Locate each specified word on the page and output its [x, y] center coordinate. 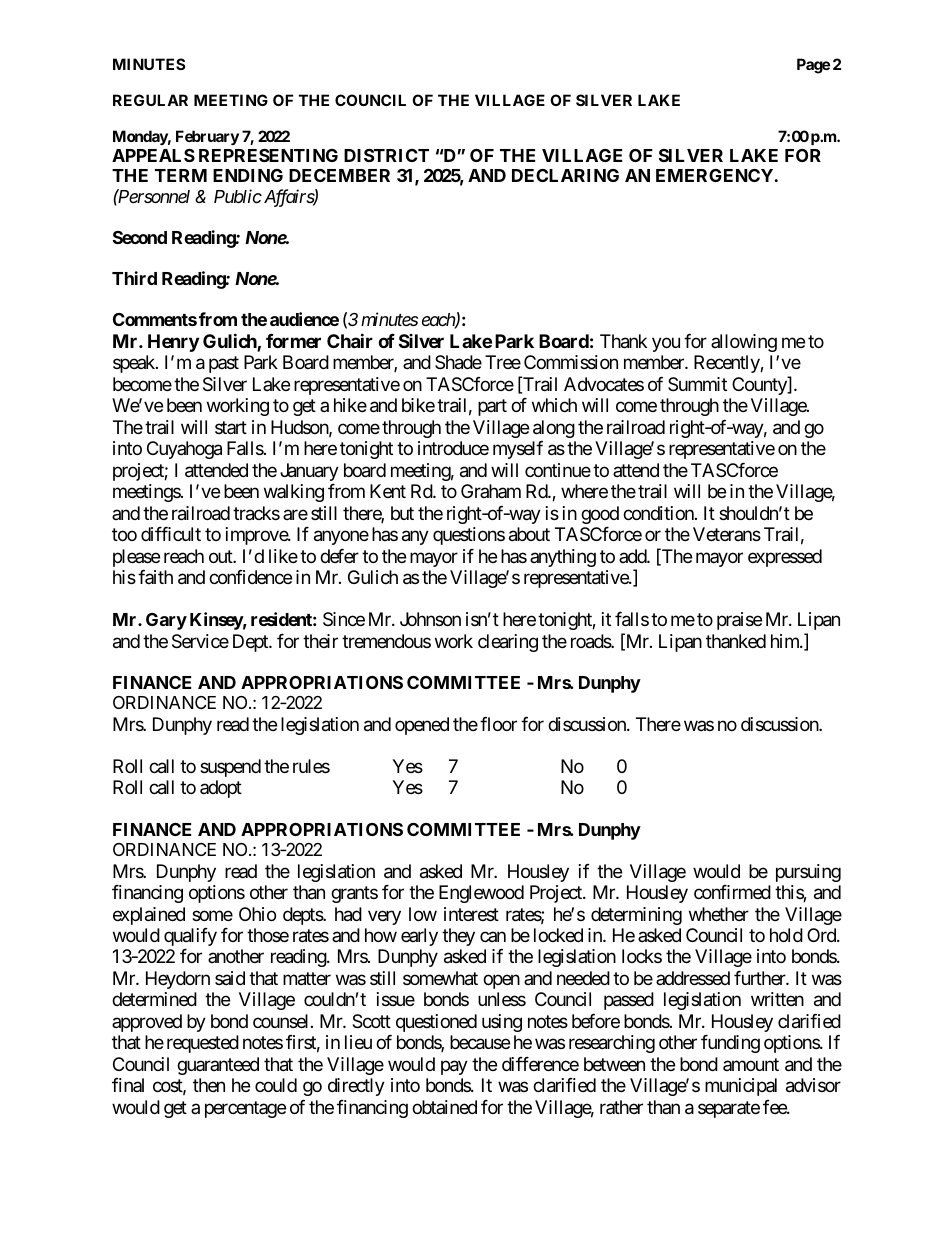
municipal [741, 1087]
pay [454, 1067]
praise [739, 621]
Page [813, 66]
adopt [221, 789]
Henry [173, 343]
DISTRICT [386, 155]
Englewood [481, 894]
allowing [744, 343]
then [209, 1085]
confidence [250, 577]
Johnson [430, 619]
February [207, 137]
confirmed [732, 892]
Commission [571, 362]
